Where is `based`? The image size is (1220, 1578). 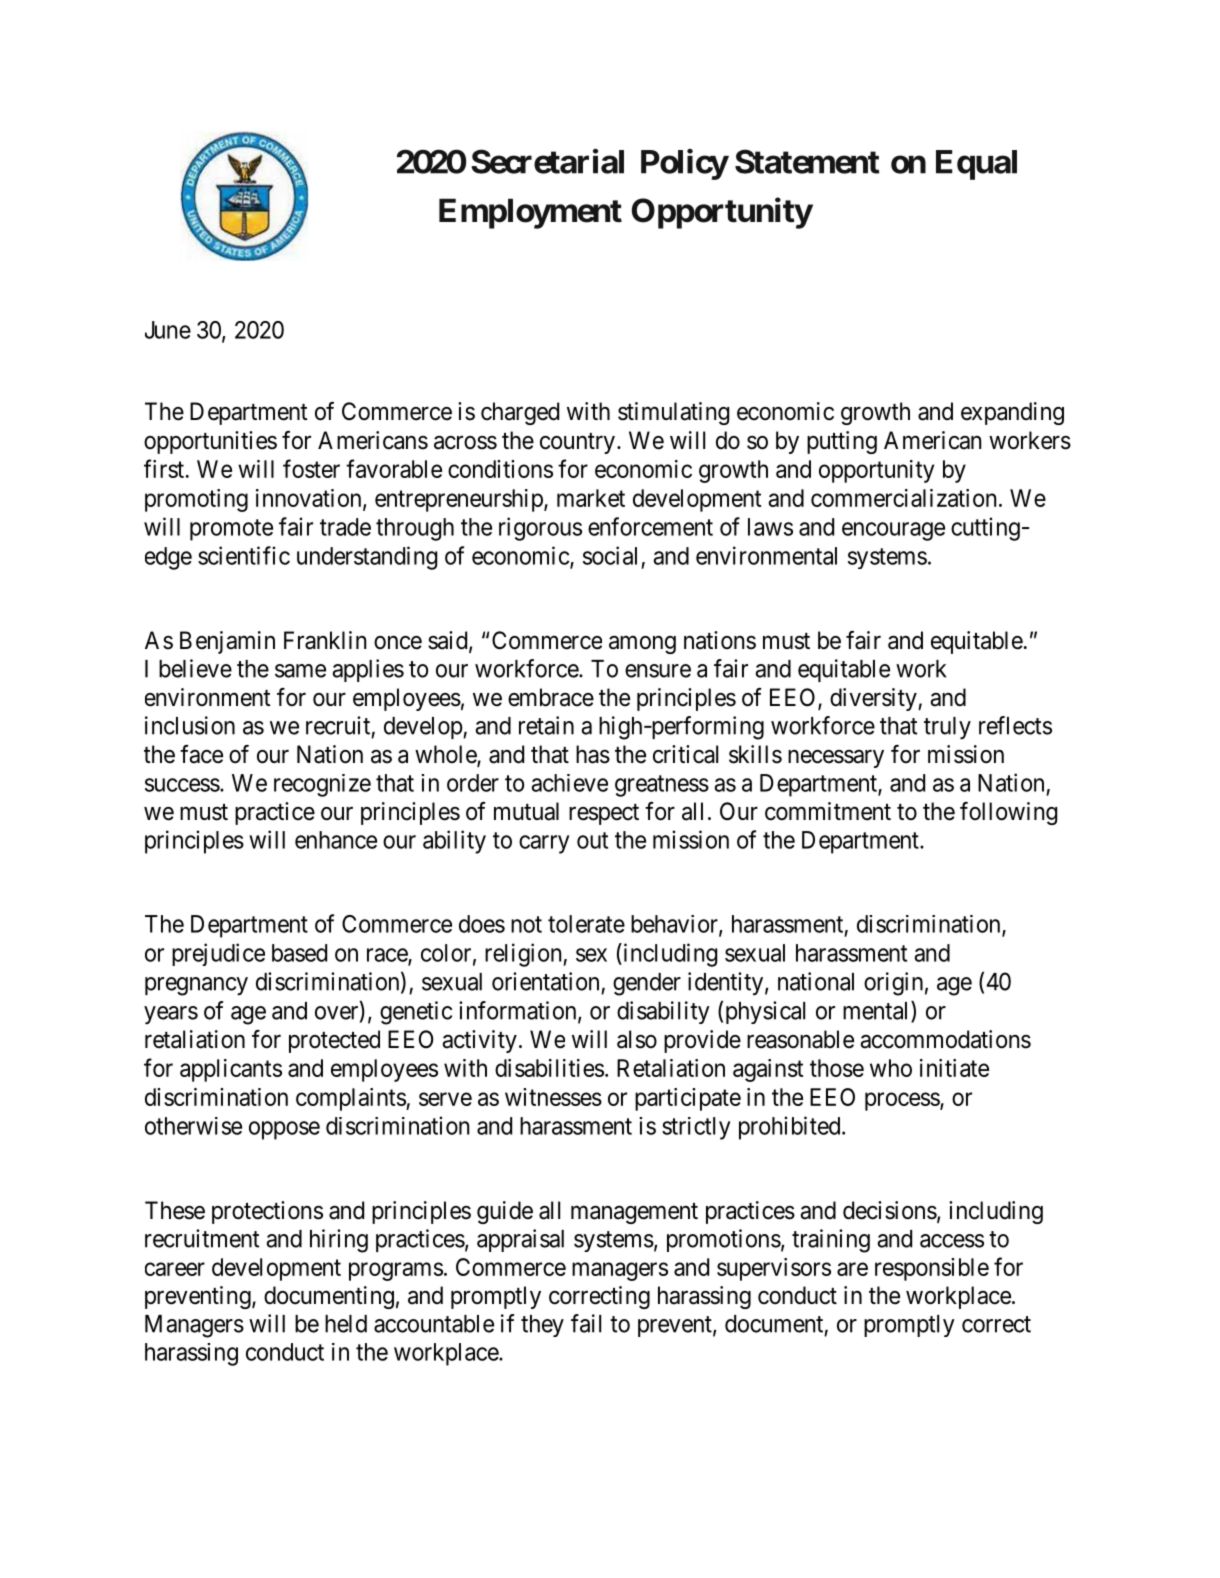
based is located at coordinates (299, 953).
